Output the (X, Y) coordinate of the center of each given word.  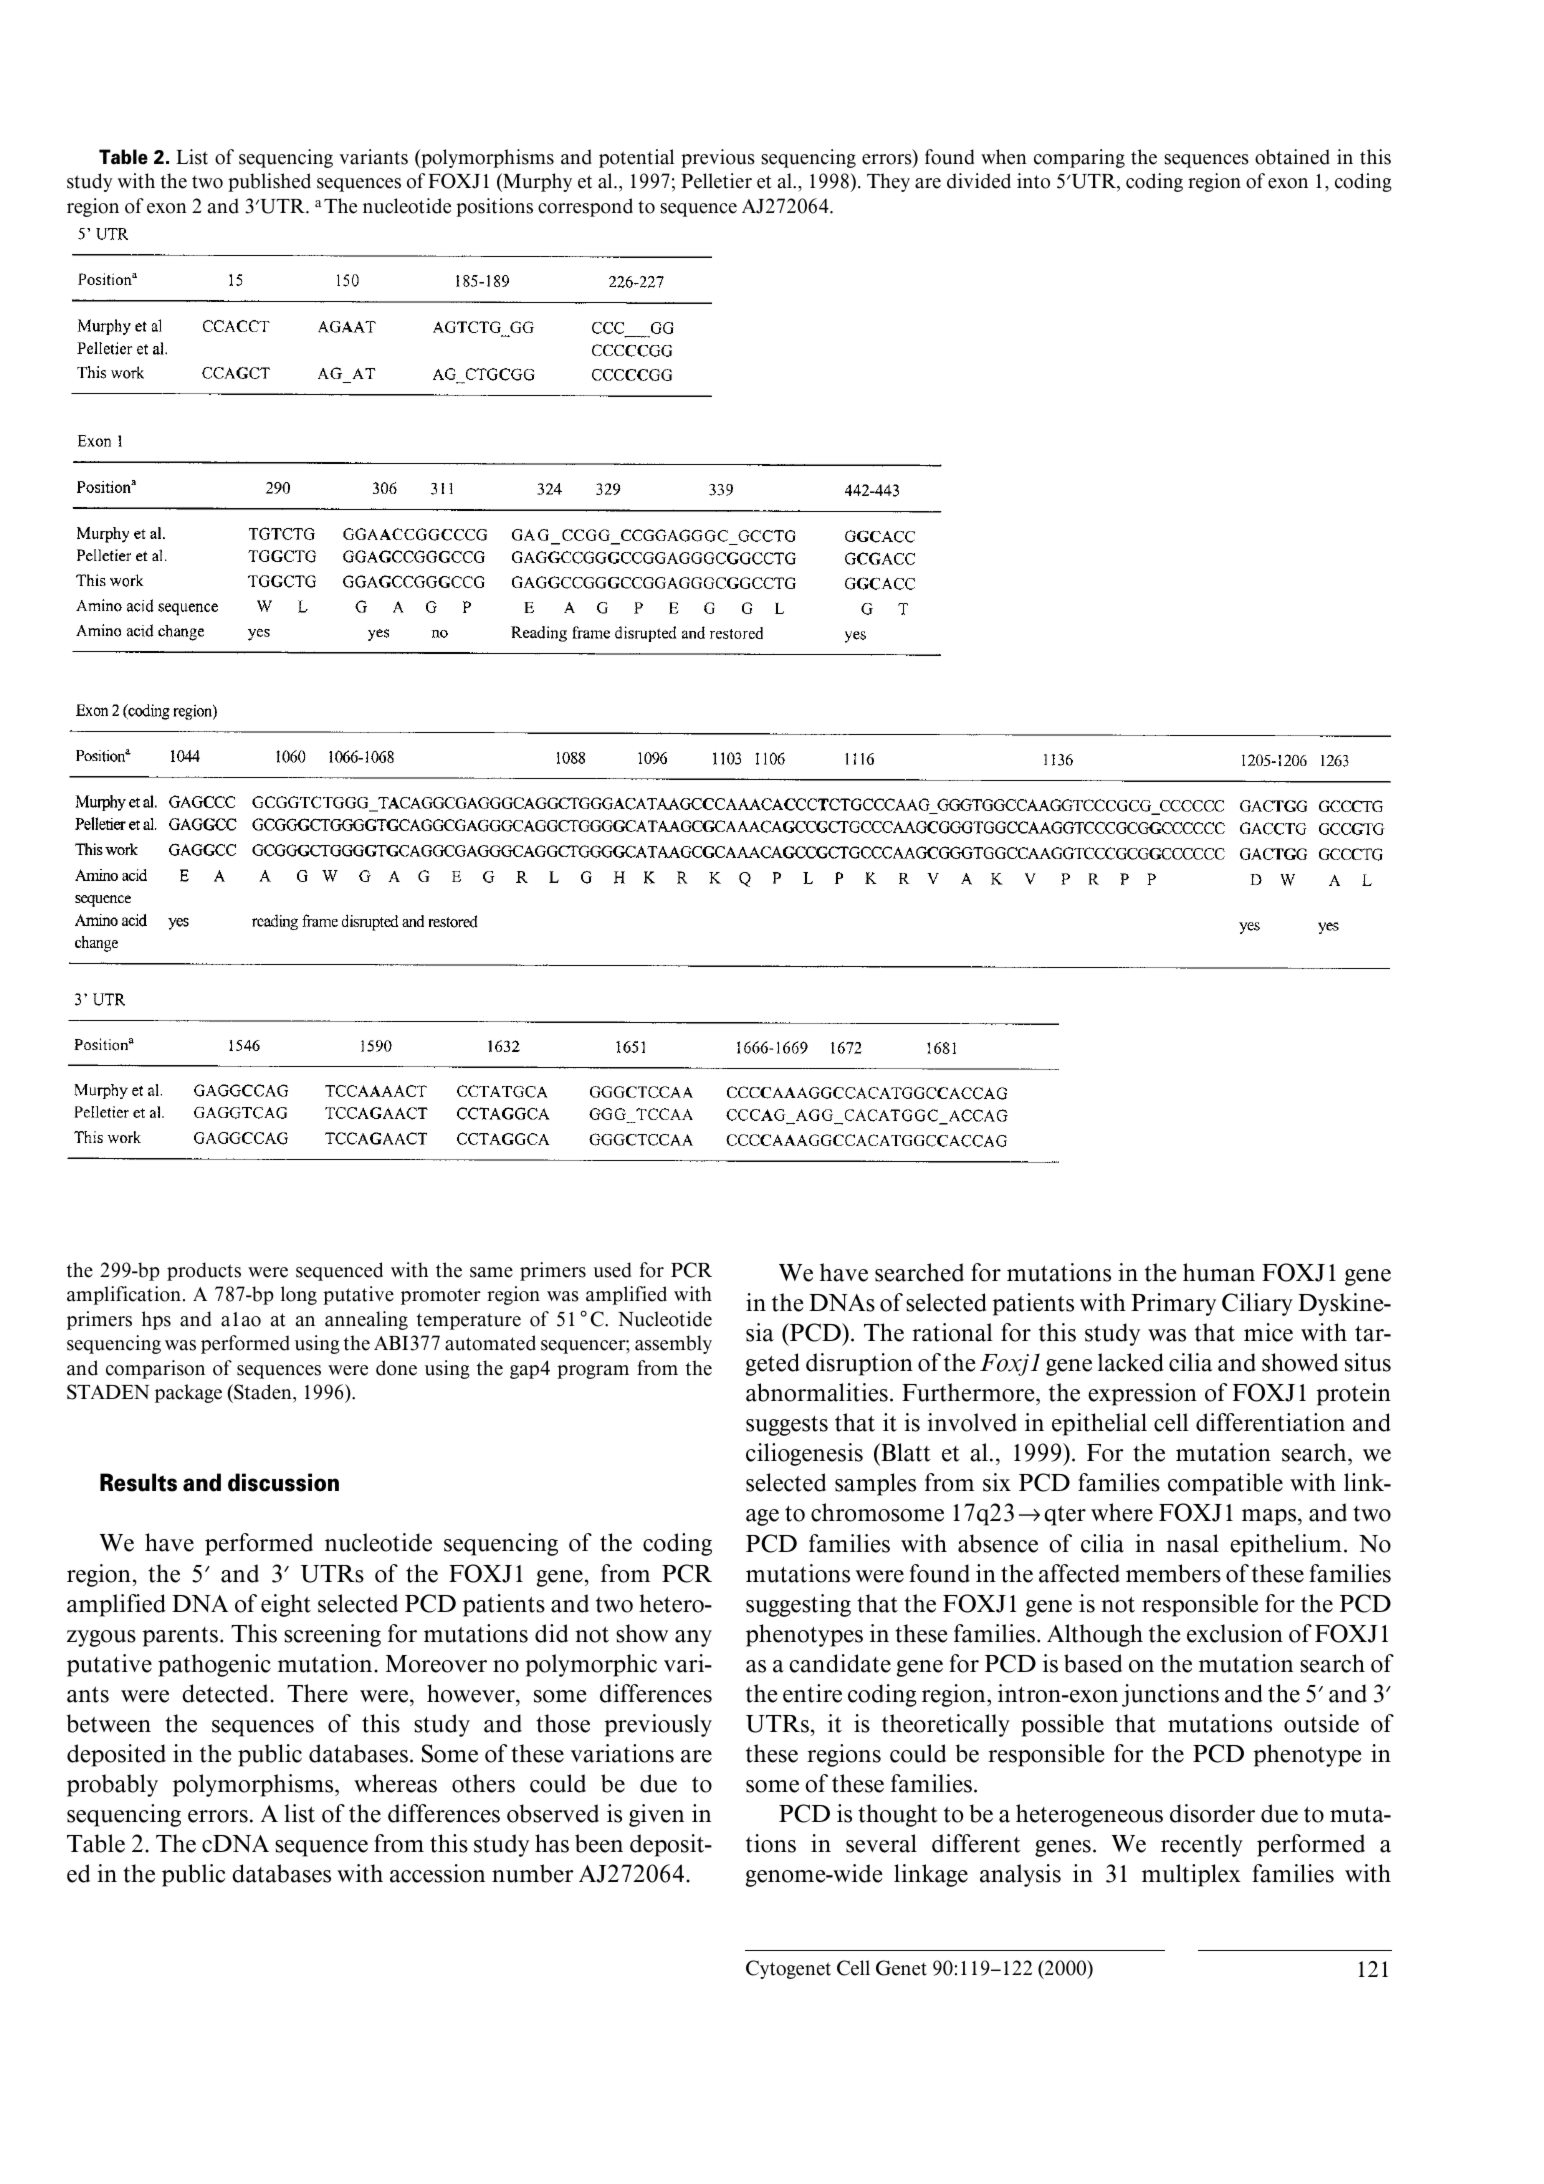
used (612, 1270)
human (1219, 1272)
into (1033, 181)
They (888, 182)
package (188, 1393)
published (269, 182)
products (204, 1271)
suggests (787, 1426)
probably (112, 1785)
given (656, 1815)
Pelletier (716, 181)
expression (1142, 1394)
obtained (1292, 157)
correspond (585, 207)
